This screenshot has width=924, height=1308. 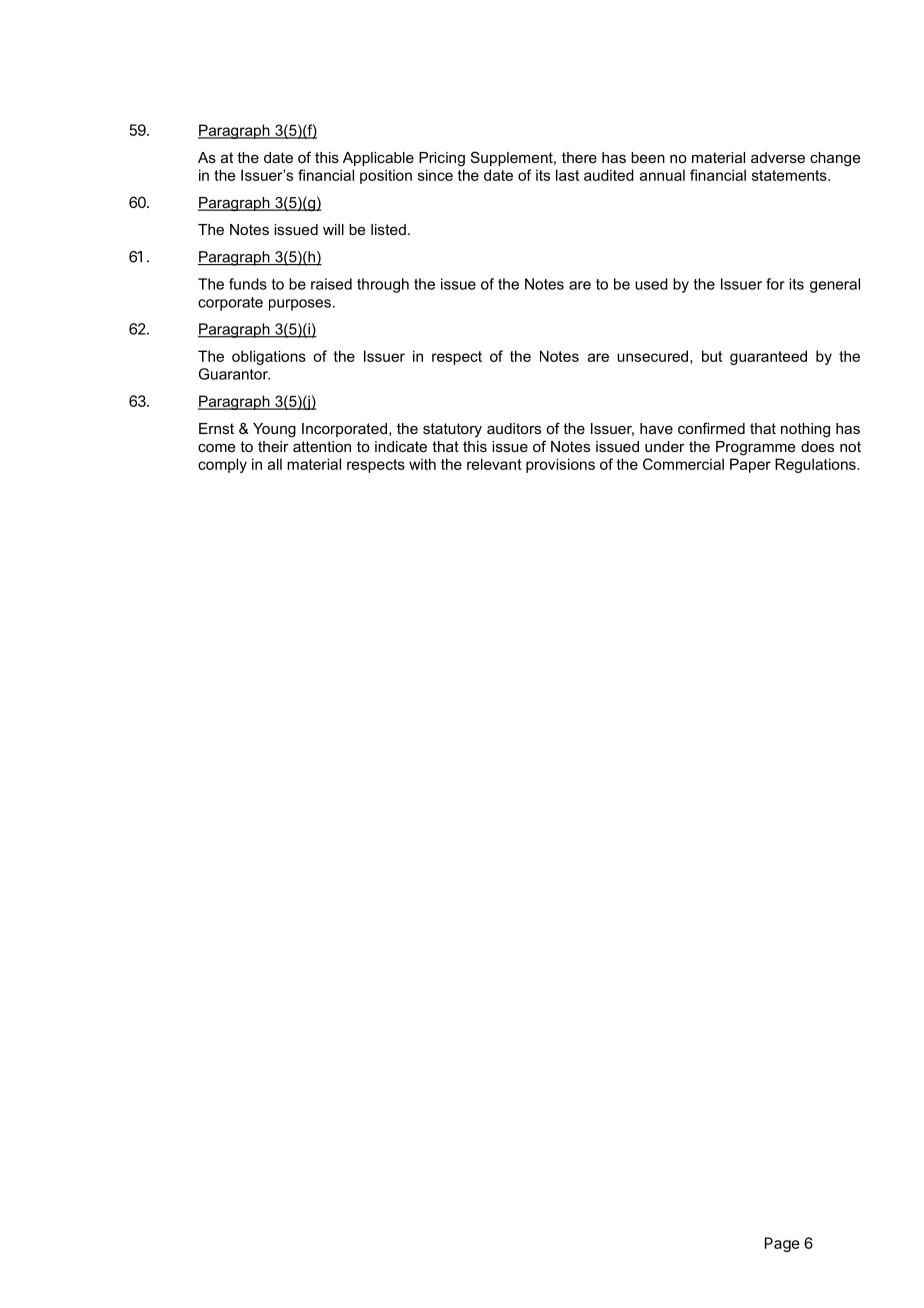 What do you see at coordinates (333, 229) in the screenshot?
I see `will` at bounding box center [333, 229].
